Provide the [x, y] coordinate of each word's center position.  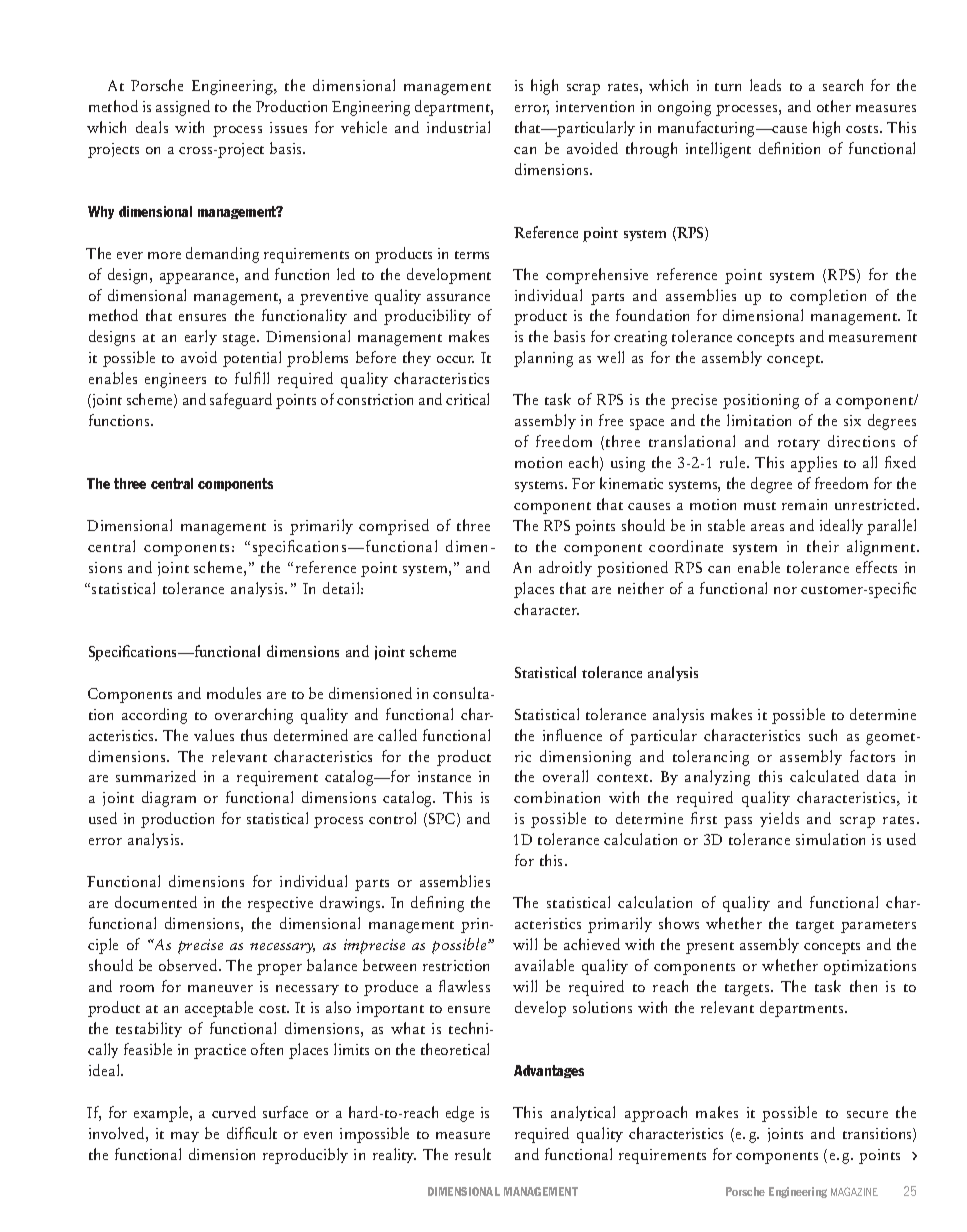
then [863, 986]
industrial [458, 127]
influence [572, 735]
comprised [394, 527]
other [834, 106]
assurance [458, 297]
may [185, 1137]
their [823, 546]
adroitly [565, 568]
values [214, 735]
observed [189, 965]
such [823, 735]
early [201, 337]
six [852, 420]
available [544, 965]
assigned [183, 108]
